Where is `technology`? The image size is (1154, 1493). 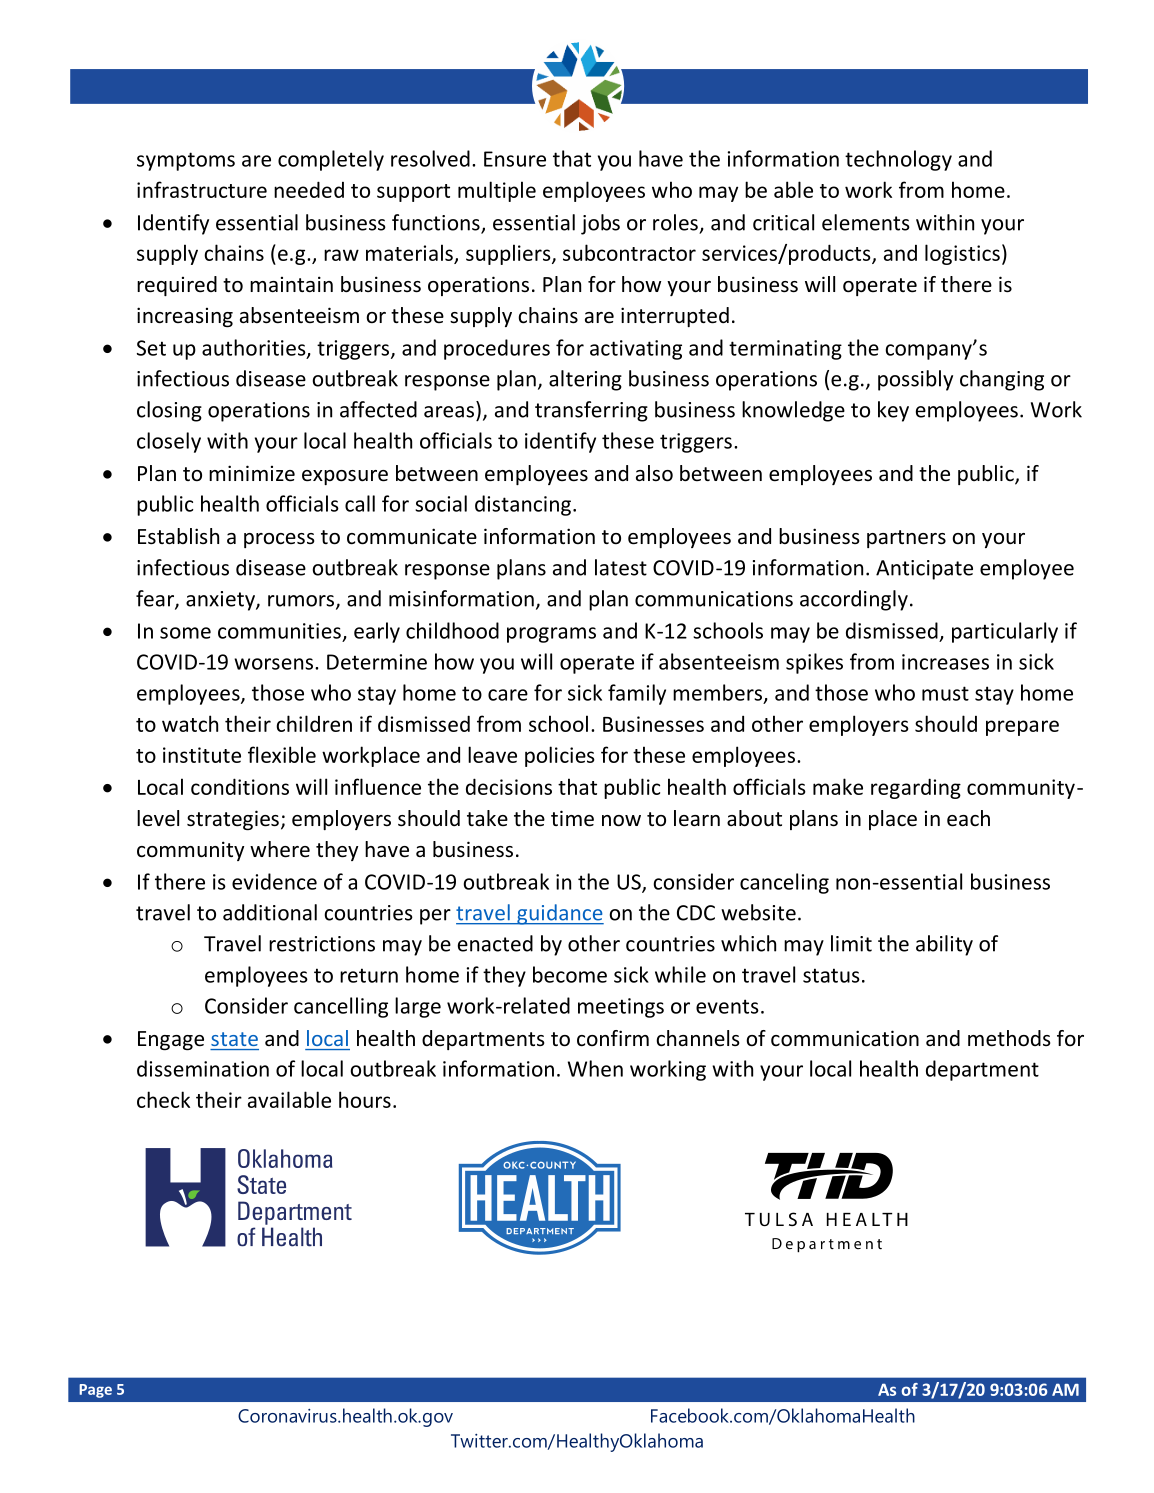
technology is located at coordinates (898, 160).
